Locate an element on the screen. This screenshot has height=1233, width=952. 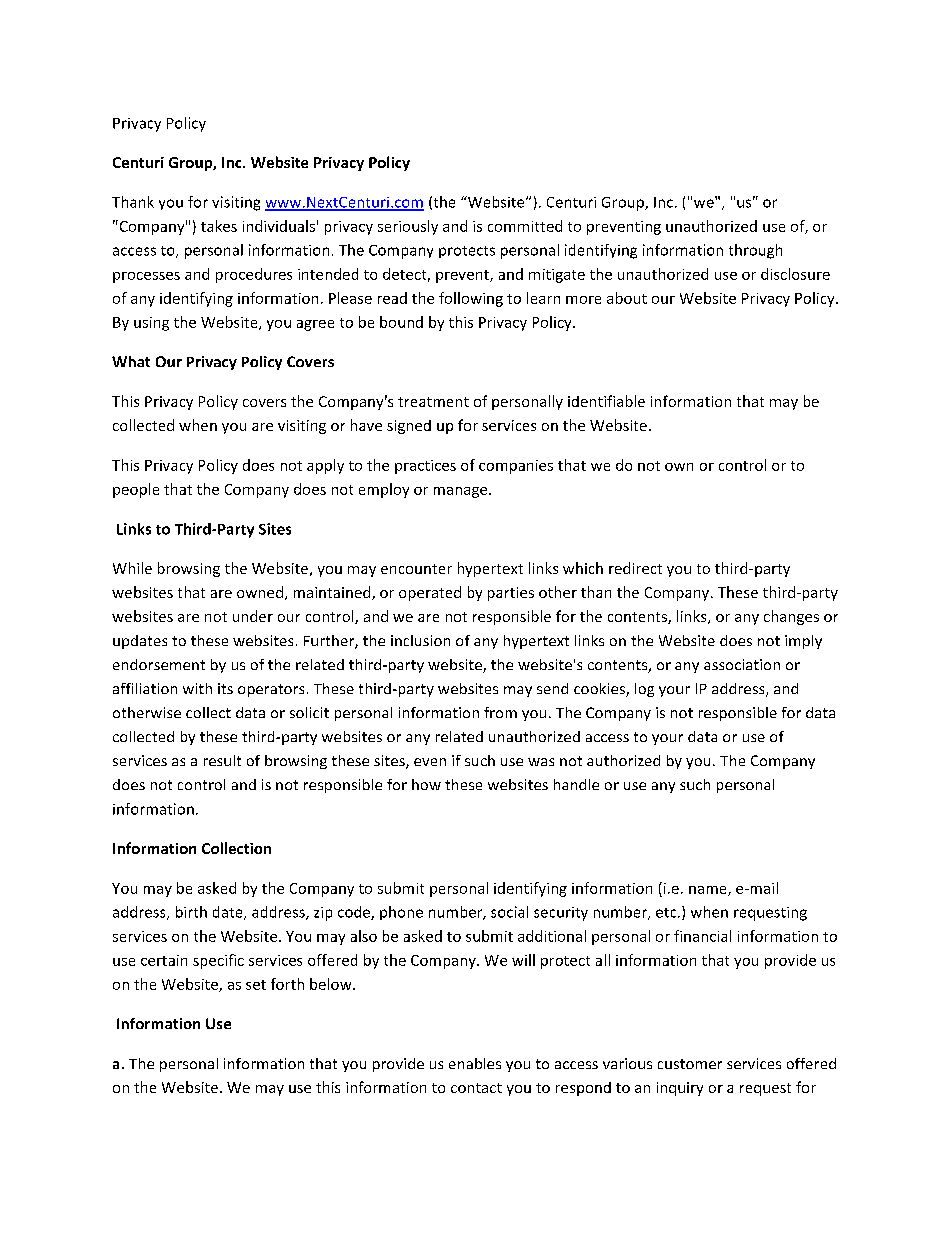
through is located at coordinates (755, 251).
